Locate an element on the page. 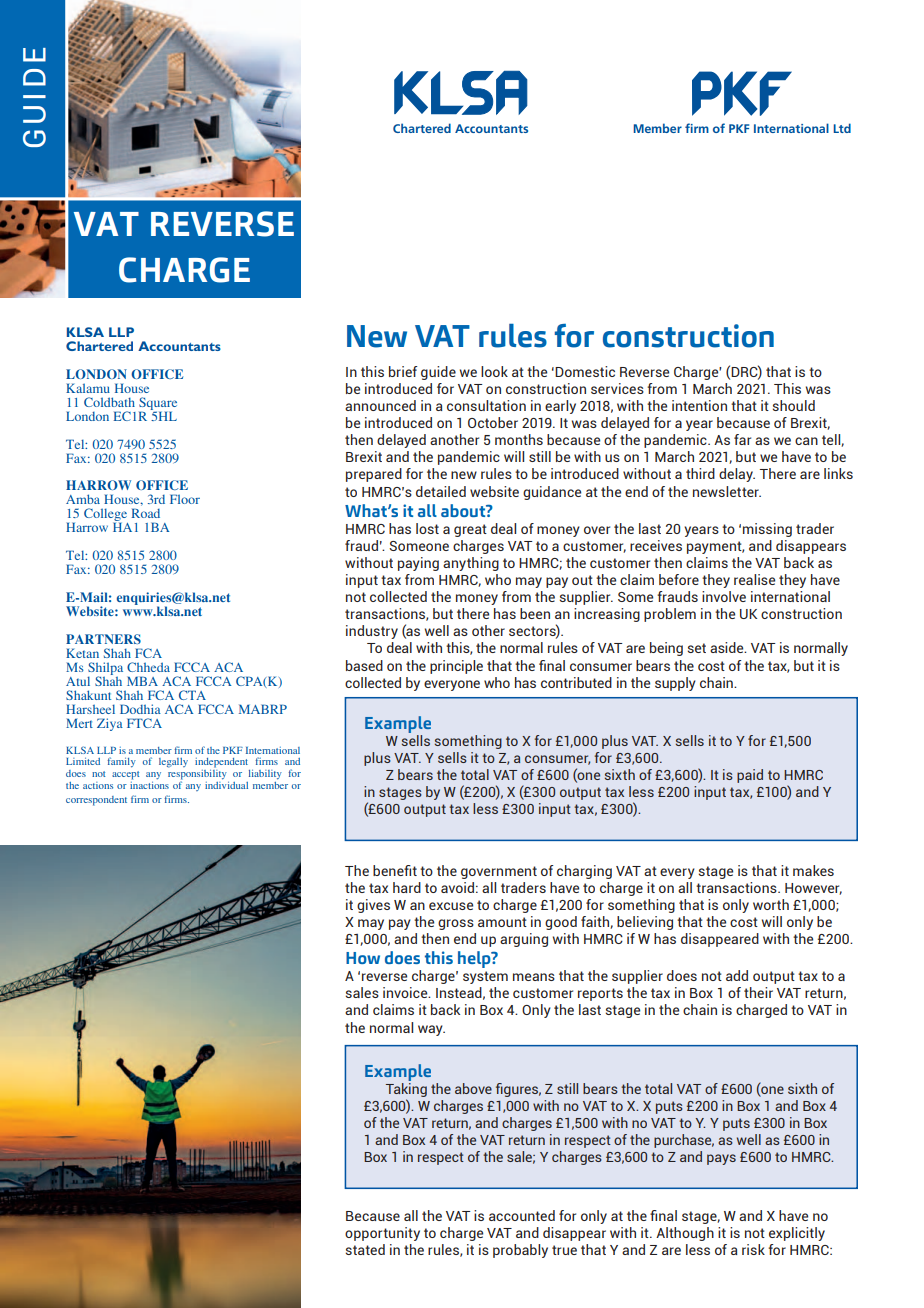  aside is located at coordinates (728, 647).
